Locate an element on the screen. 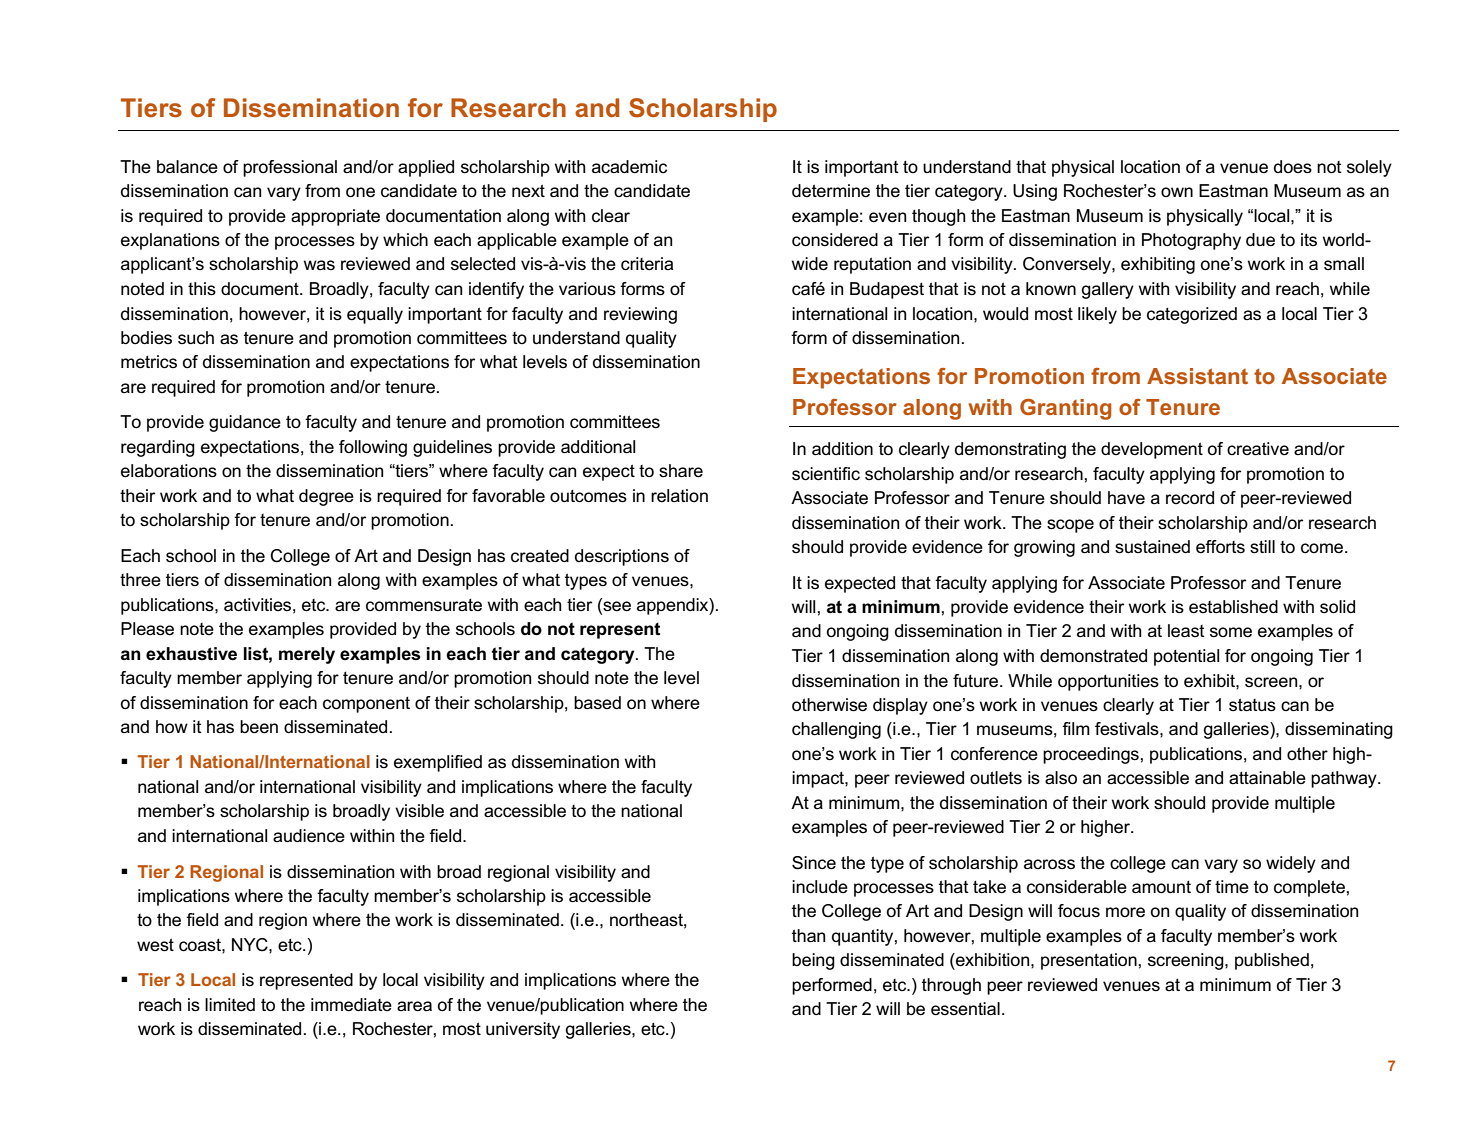  professional is located at coordinates (290, 168).
